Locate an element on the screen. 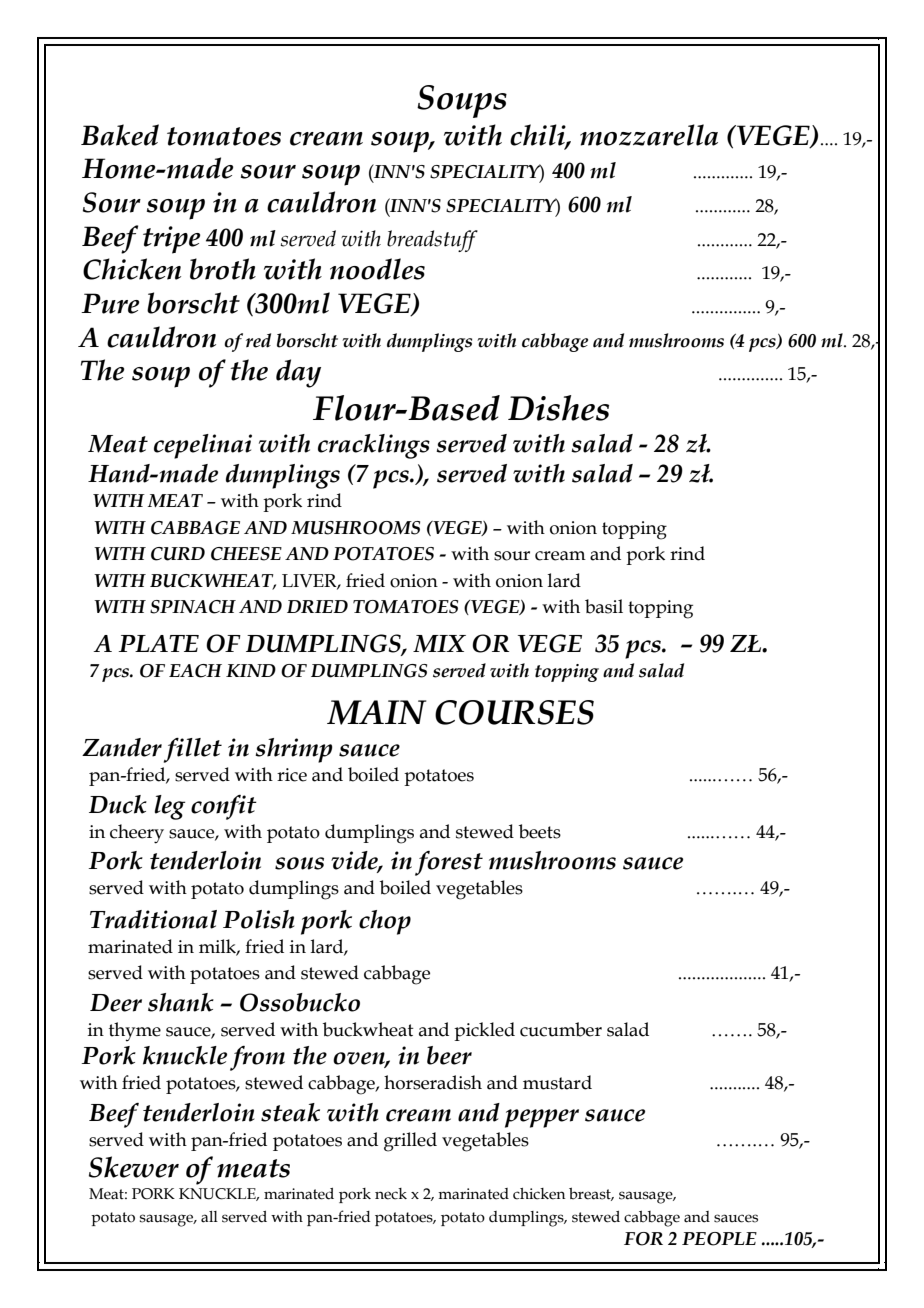 The width and height of the screenshot is (924, 1308). mozzarella is located at coordinates (649, 135).
